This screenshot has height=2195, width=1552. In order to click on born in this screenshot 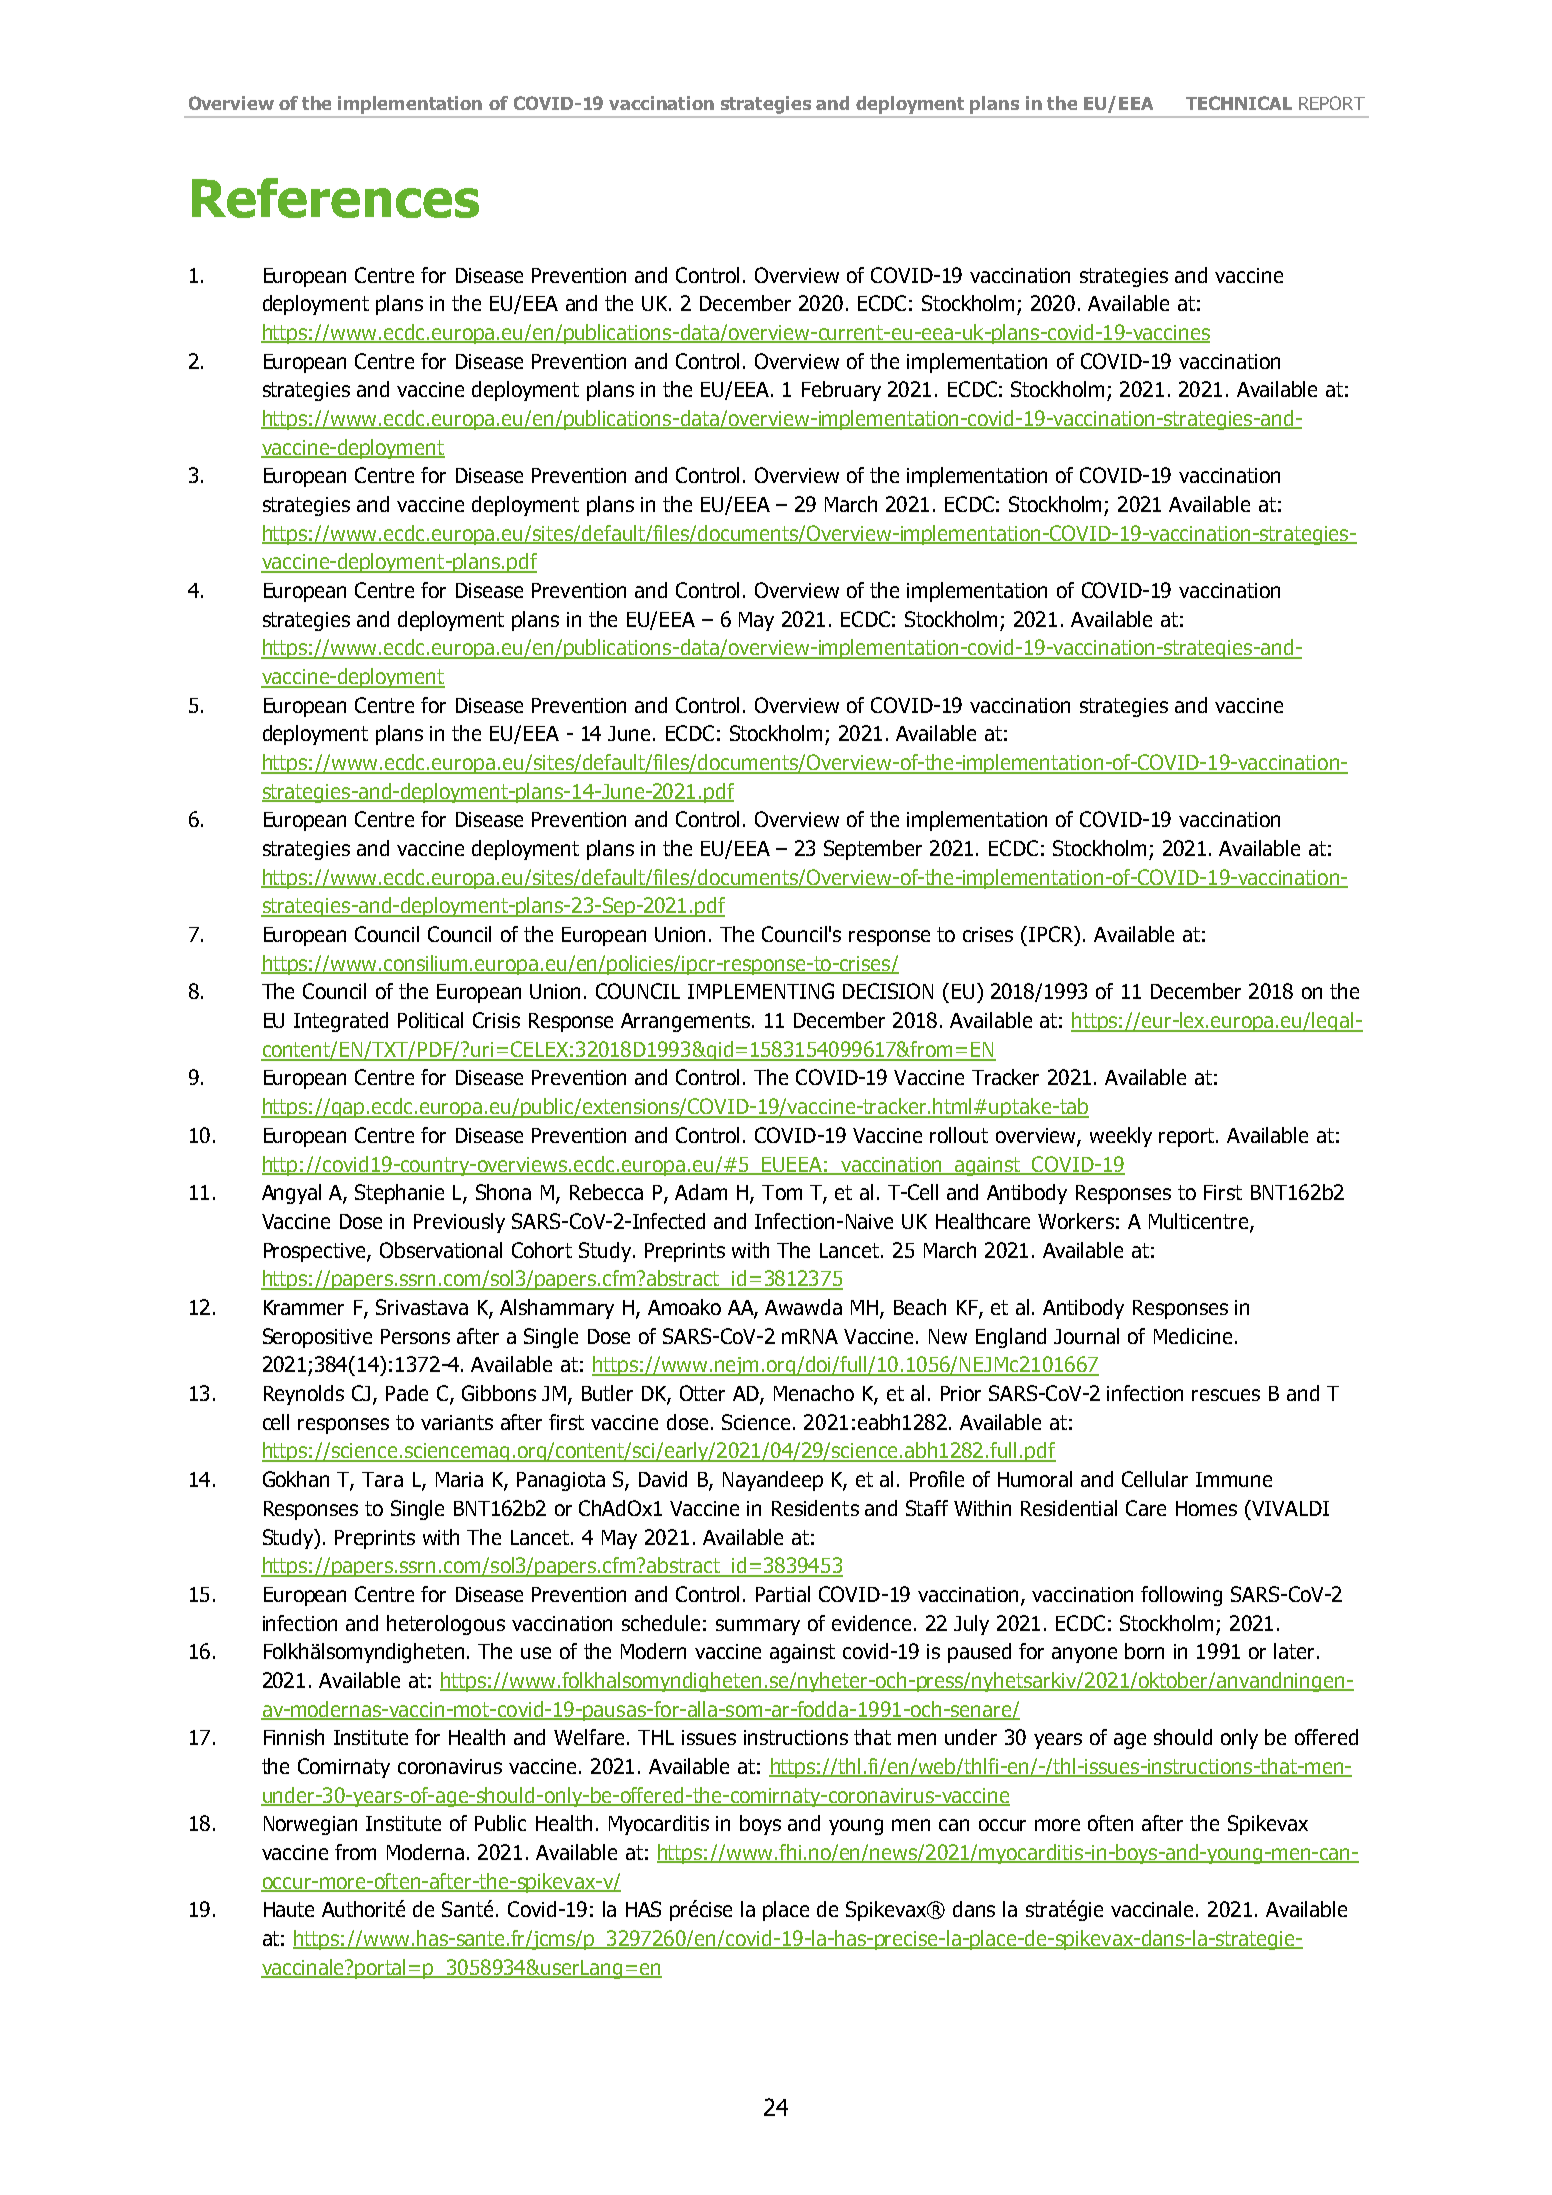, I will do `click(1144, 1651)`.
